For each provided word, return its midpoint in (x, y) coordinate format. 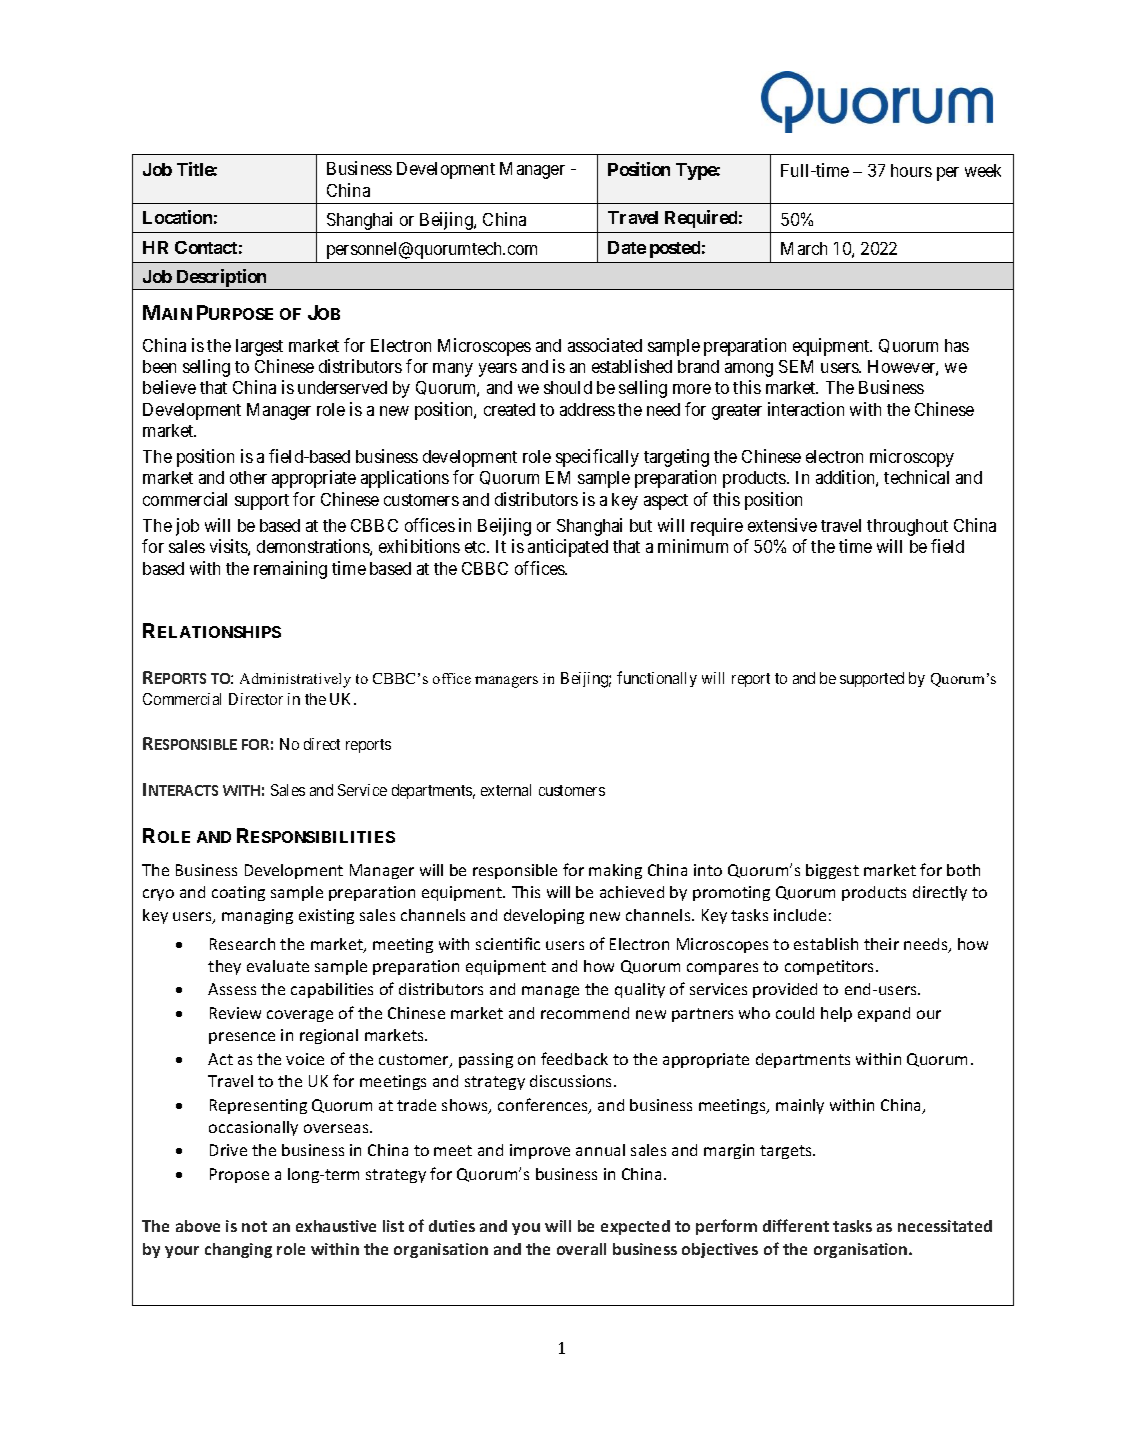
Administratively (295, 680)
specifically (597, 458)
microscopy (912, 458)
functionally (657, 679)
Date (627, 247)
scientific (508, 943)
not (254, 1226)
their (881, 944)
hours (911, 170)
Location (177, 217)
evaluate (278, 966)
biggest (832, 871)
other (248, 477)
